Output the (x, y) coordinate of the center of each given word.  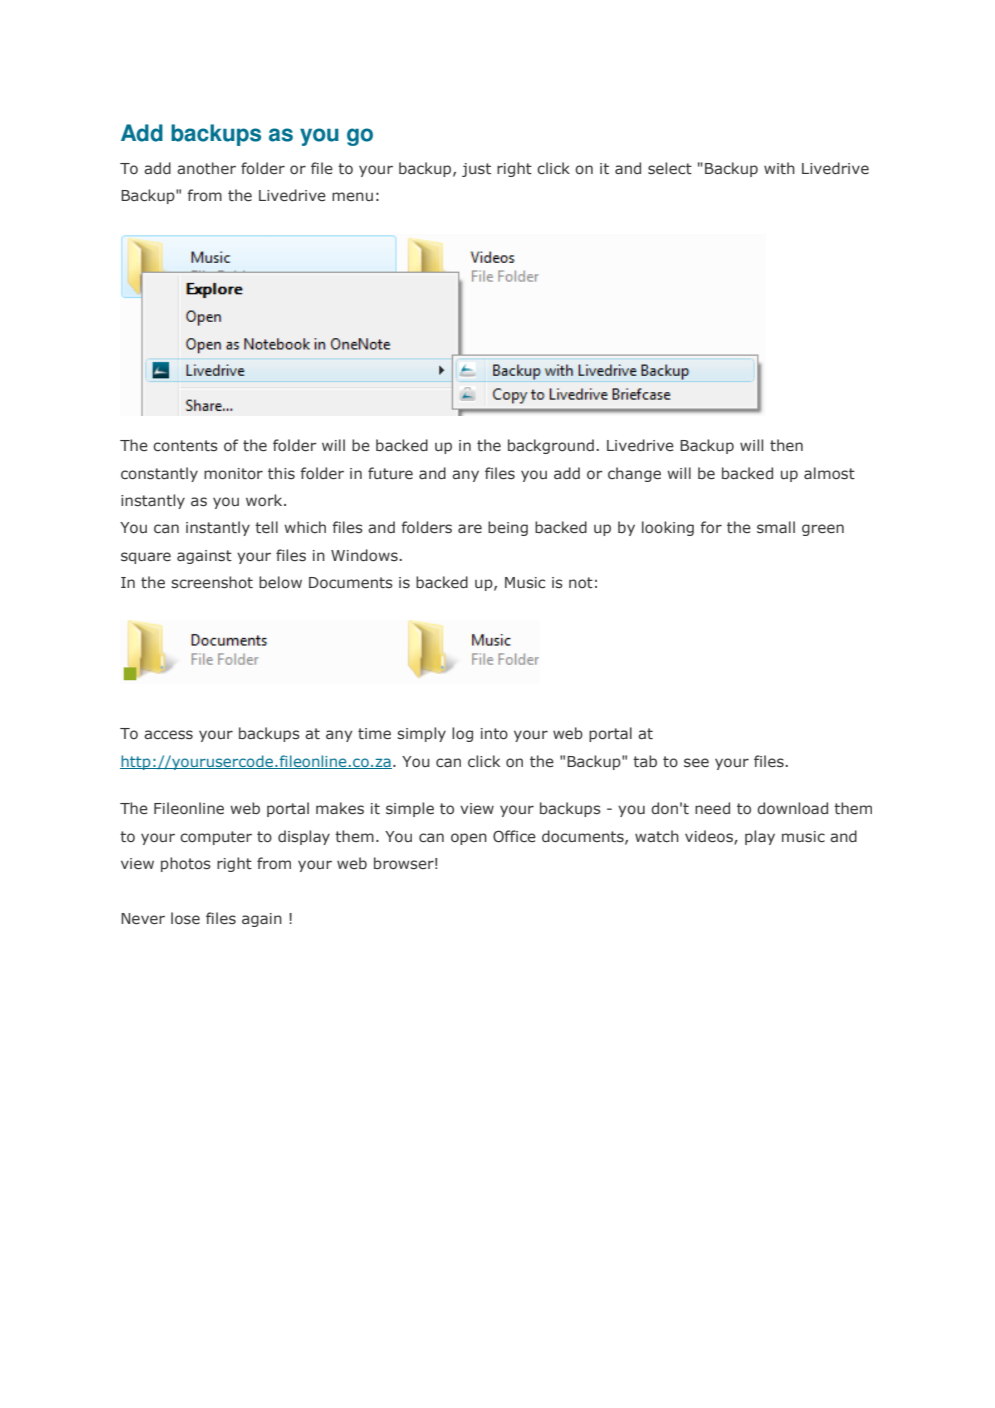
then (786, 445)
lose (185, 918)
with (779, 168)
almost (829, 473)
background (551, 446)
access (168, 735)
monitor (233, 473)
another (206, 168)
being (508, 528)
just (476, 170)
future (390, 473)
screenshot (212, 582)
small (776, 527)
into (494, 734)
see (696, 762)
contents (185, 445)
